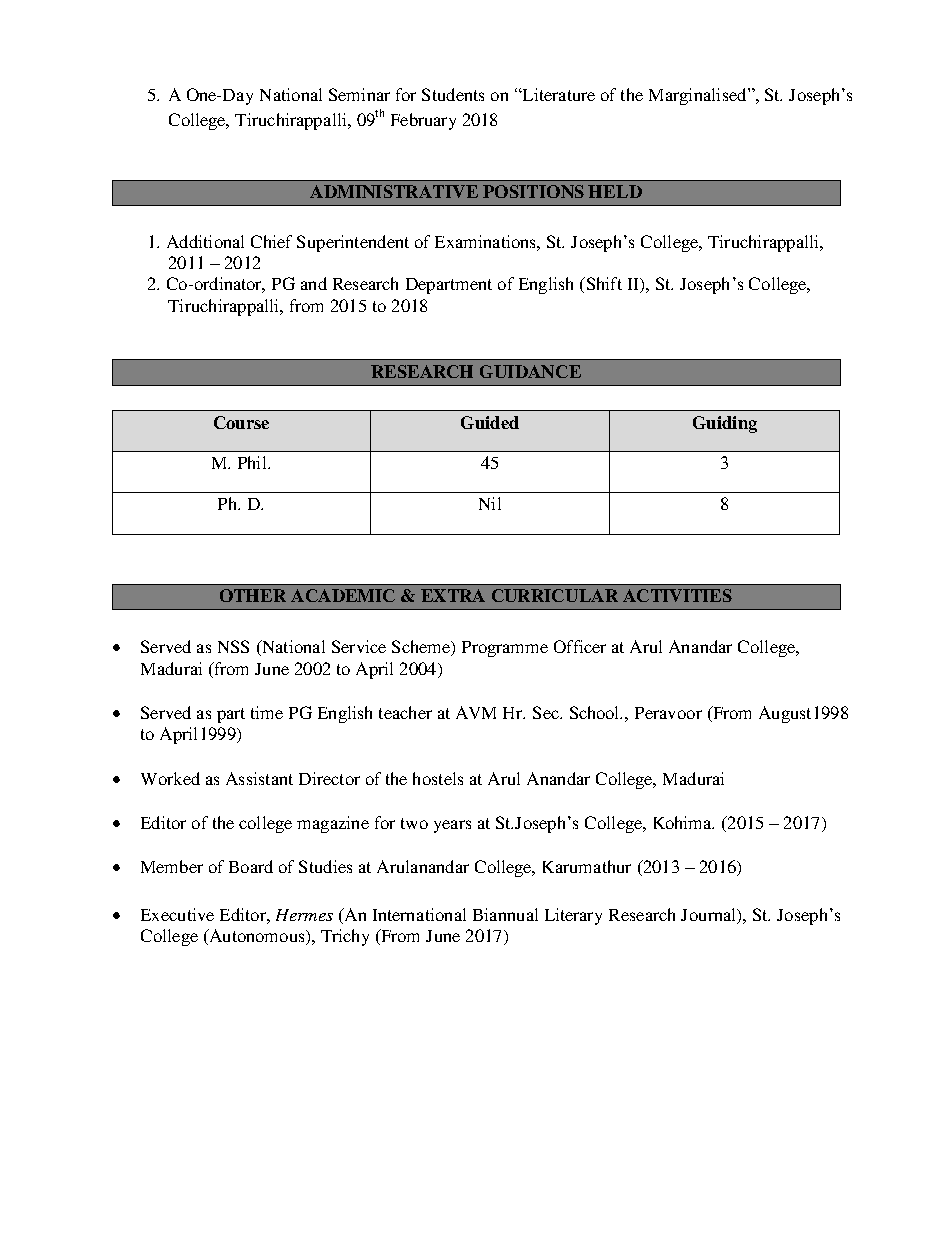 This page has height=1233, width=952. I want to click on February, so click(423, 121).
